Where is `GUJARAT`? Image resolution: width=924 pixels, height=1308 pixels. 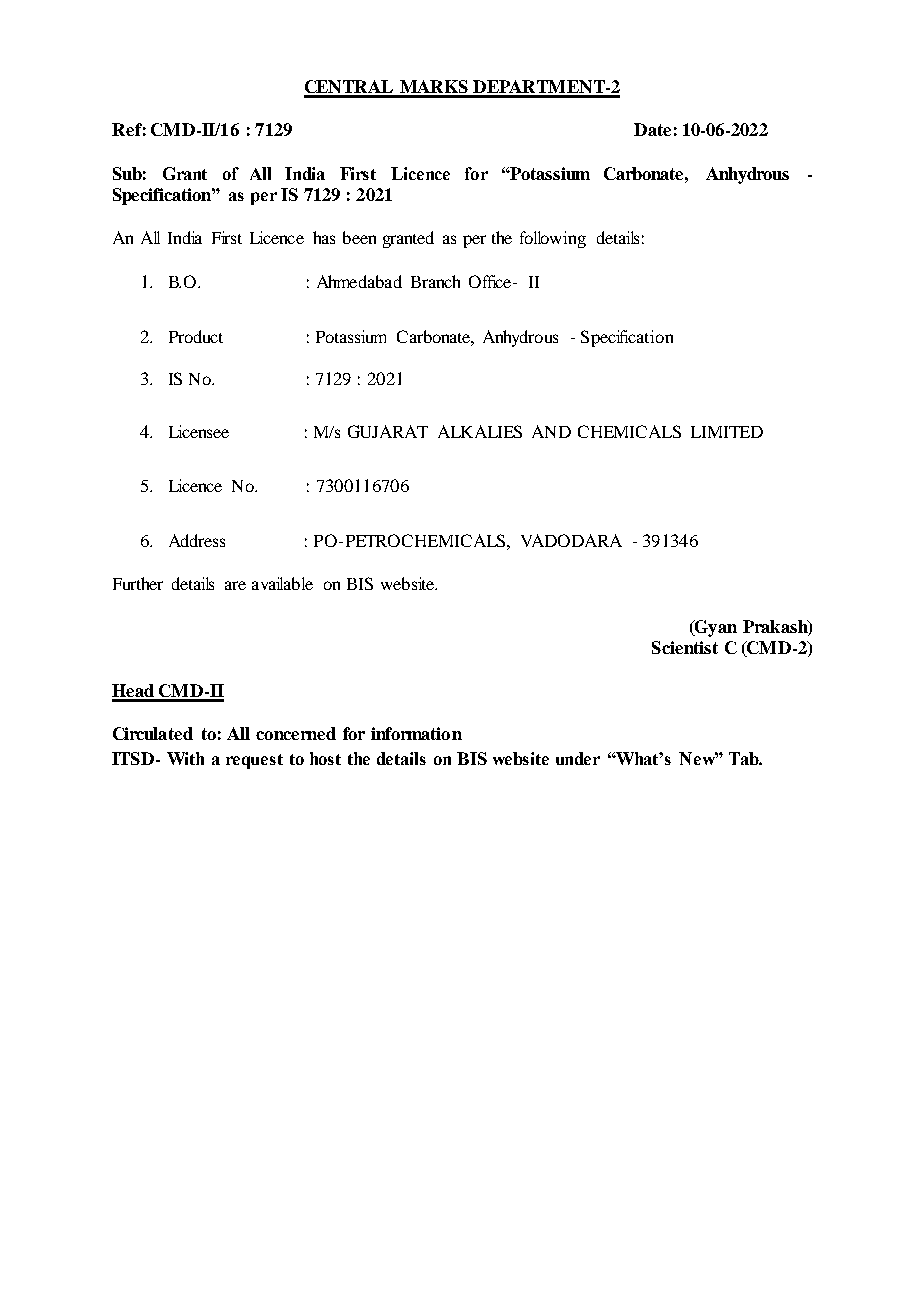 GUJARAT is located at coordinates (388, 431).
